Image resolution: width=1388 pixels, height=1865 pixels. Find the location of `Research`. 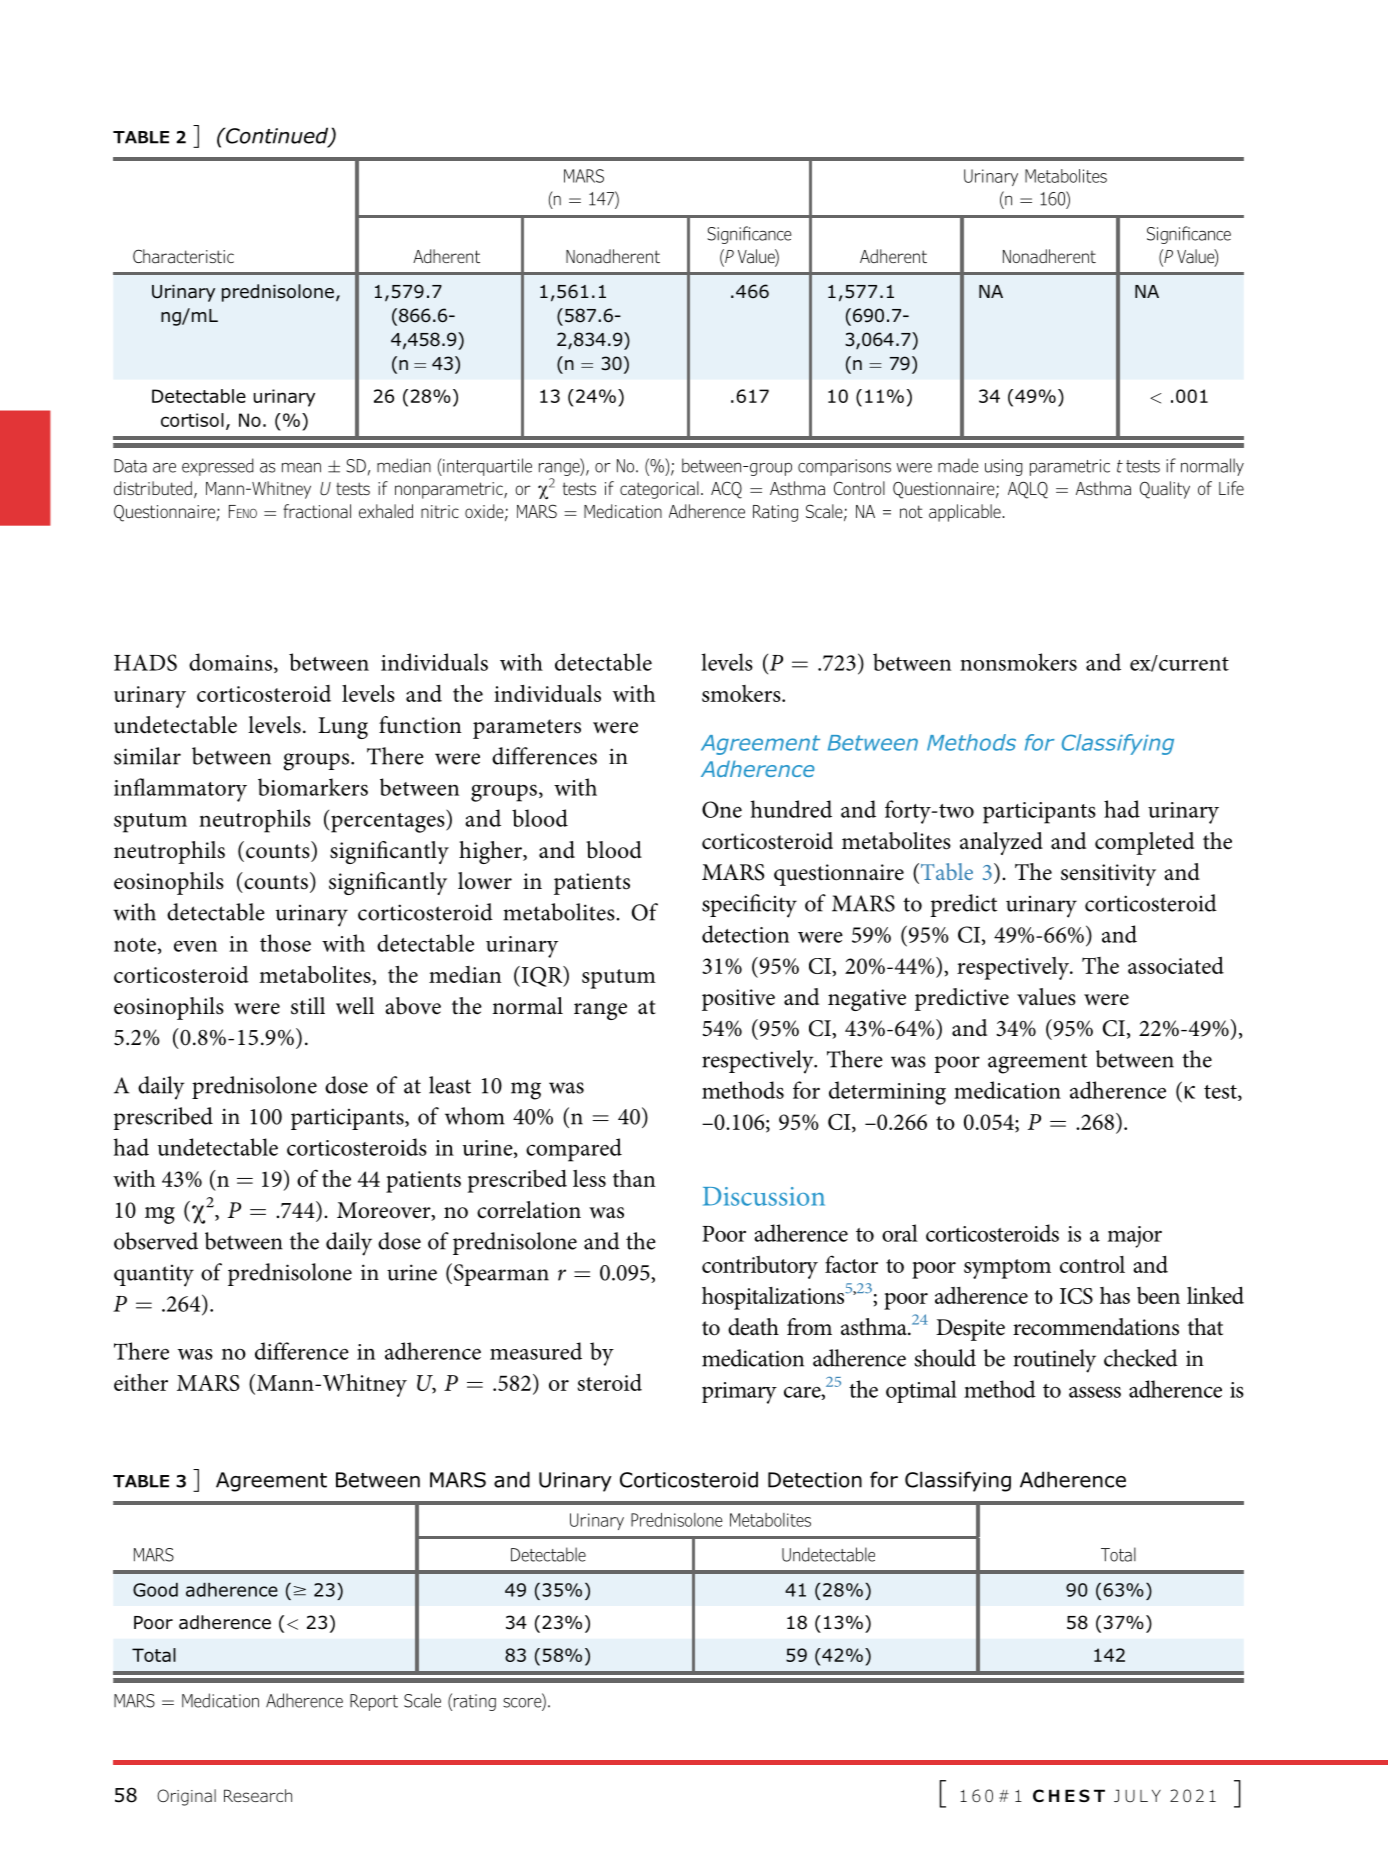

Research is located at coordinates (258, 1796).
